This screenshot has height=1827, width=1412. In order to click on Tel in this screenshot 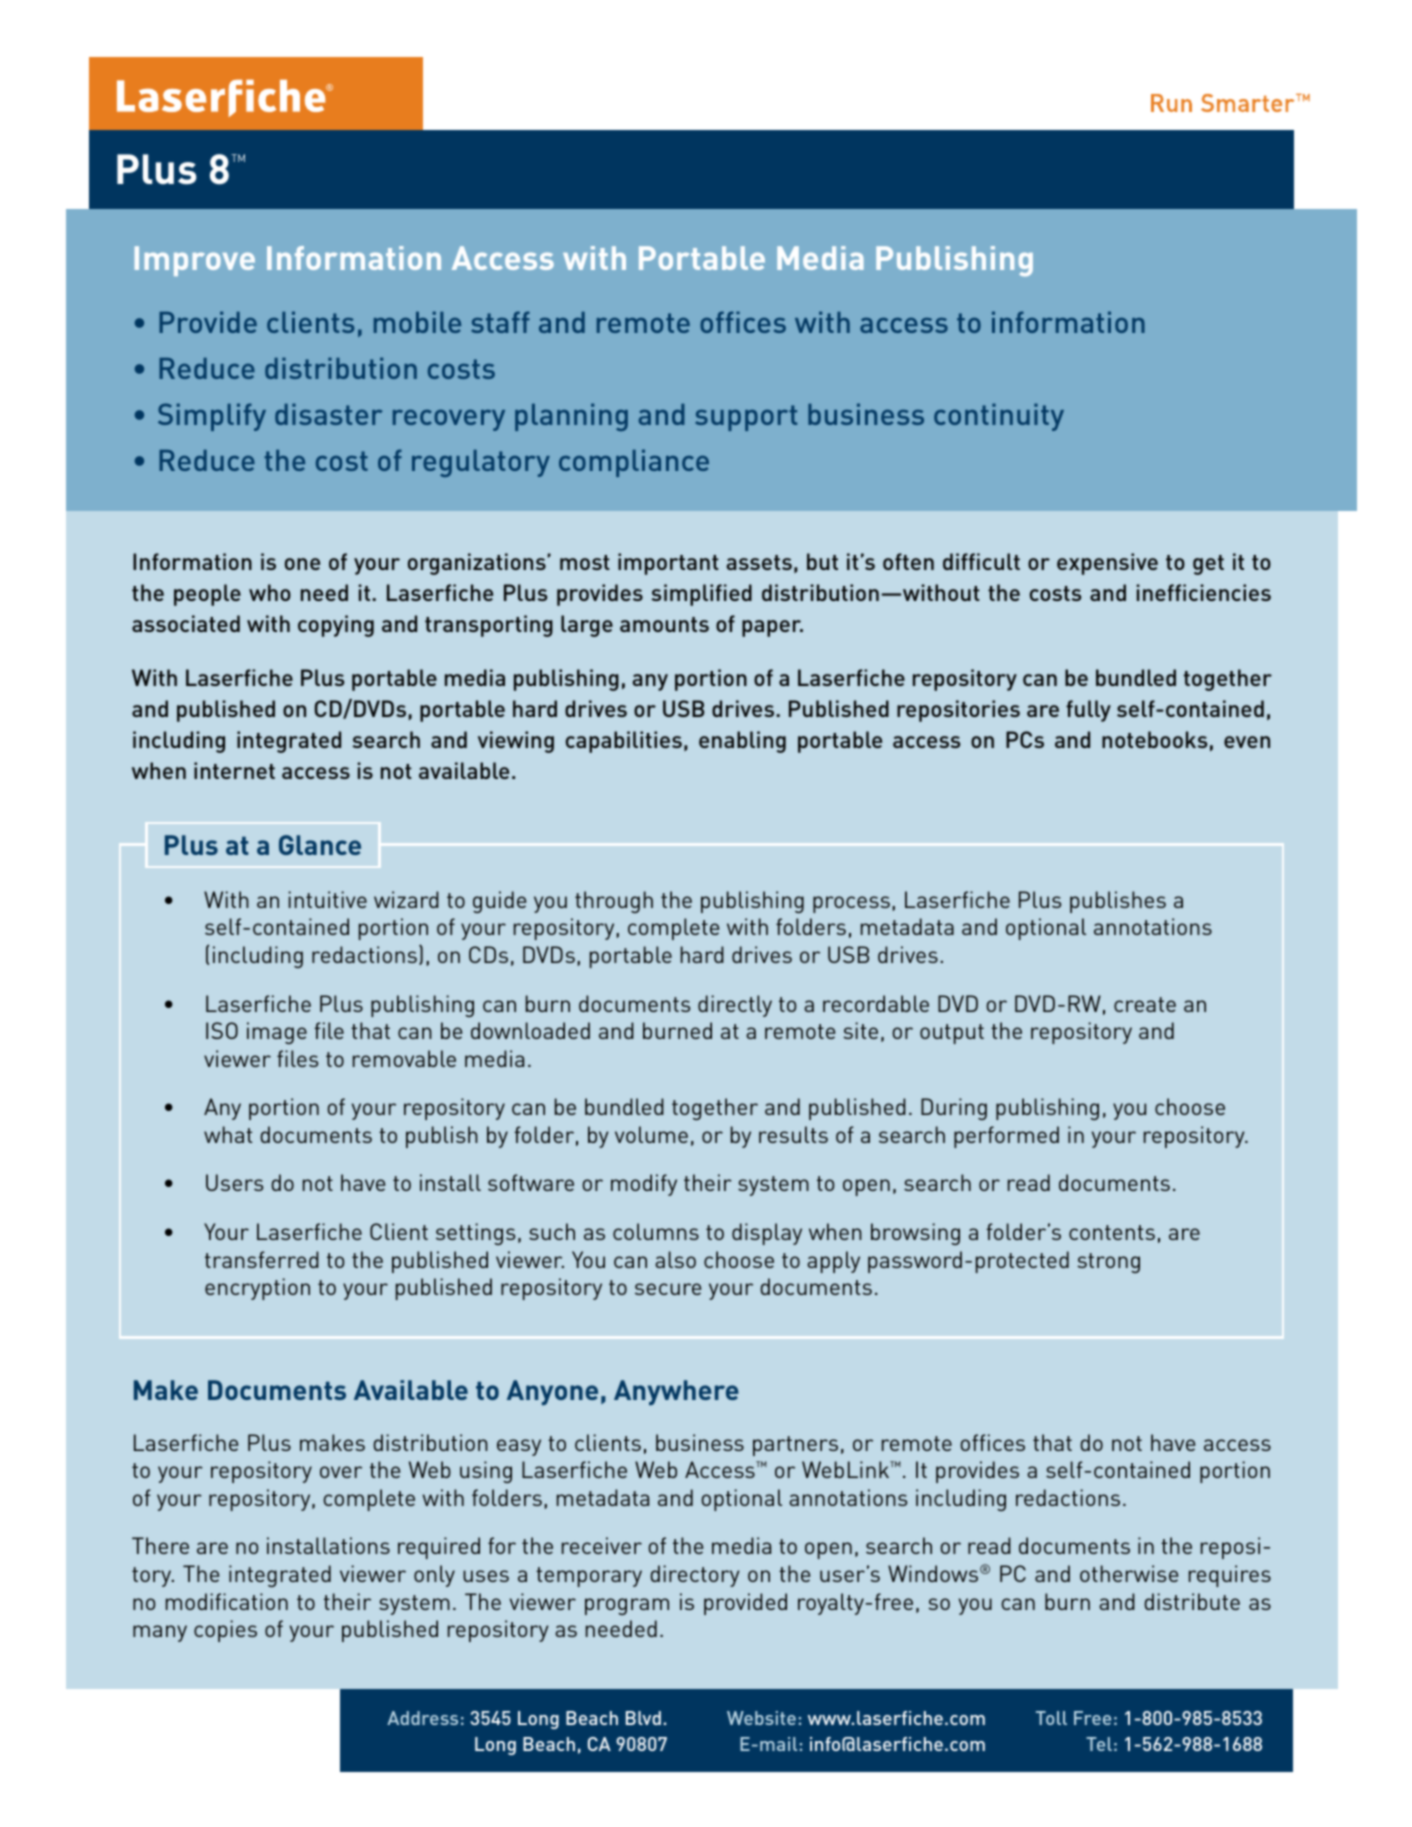, I will do `click(1099, 1744)`.
